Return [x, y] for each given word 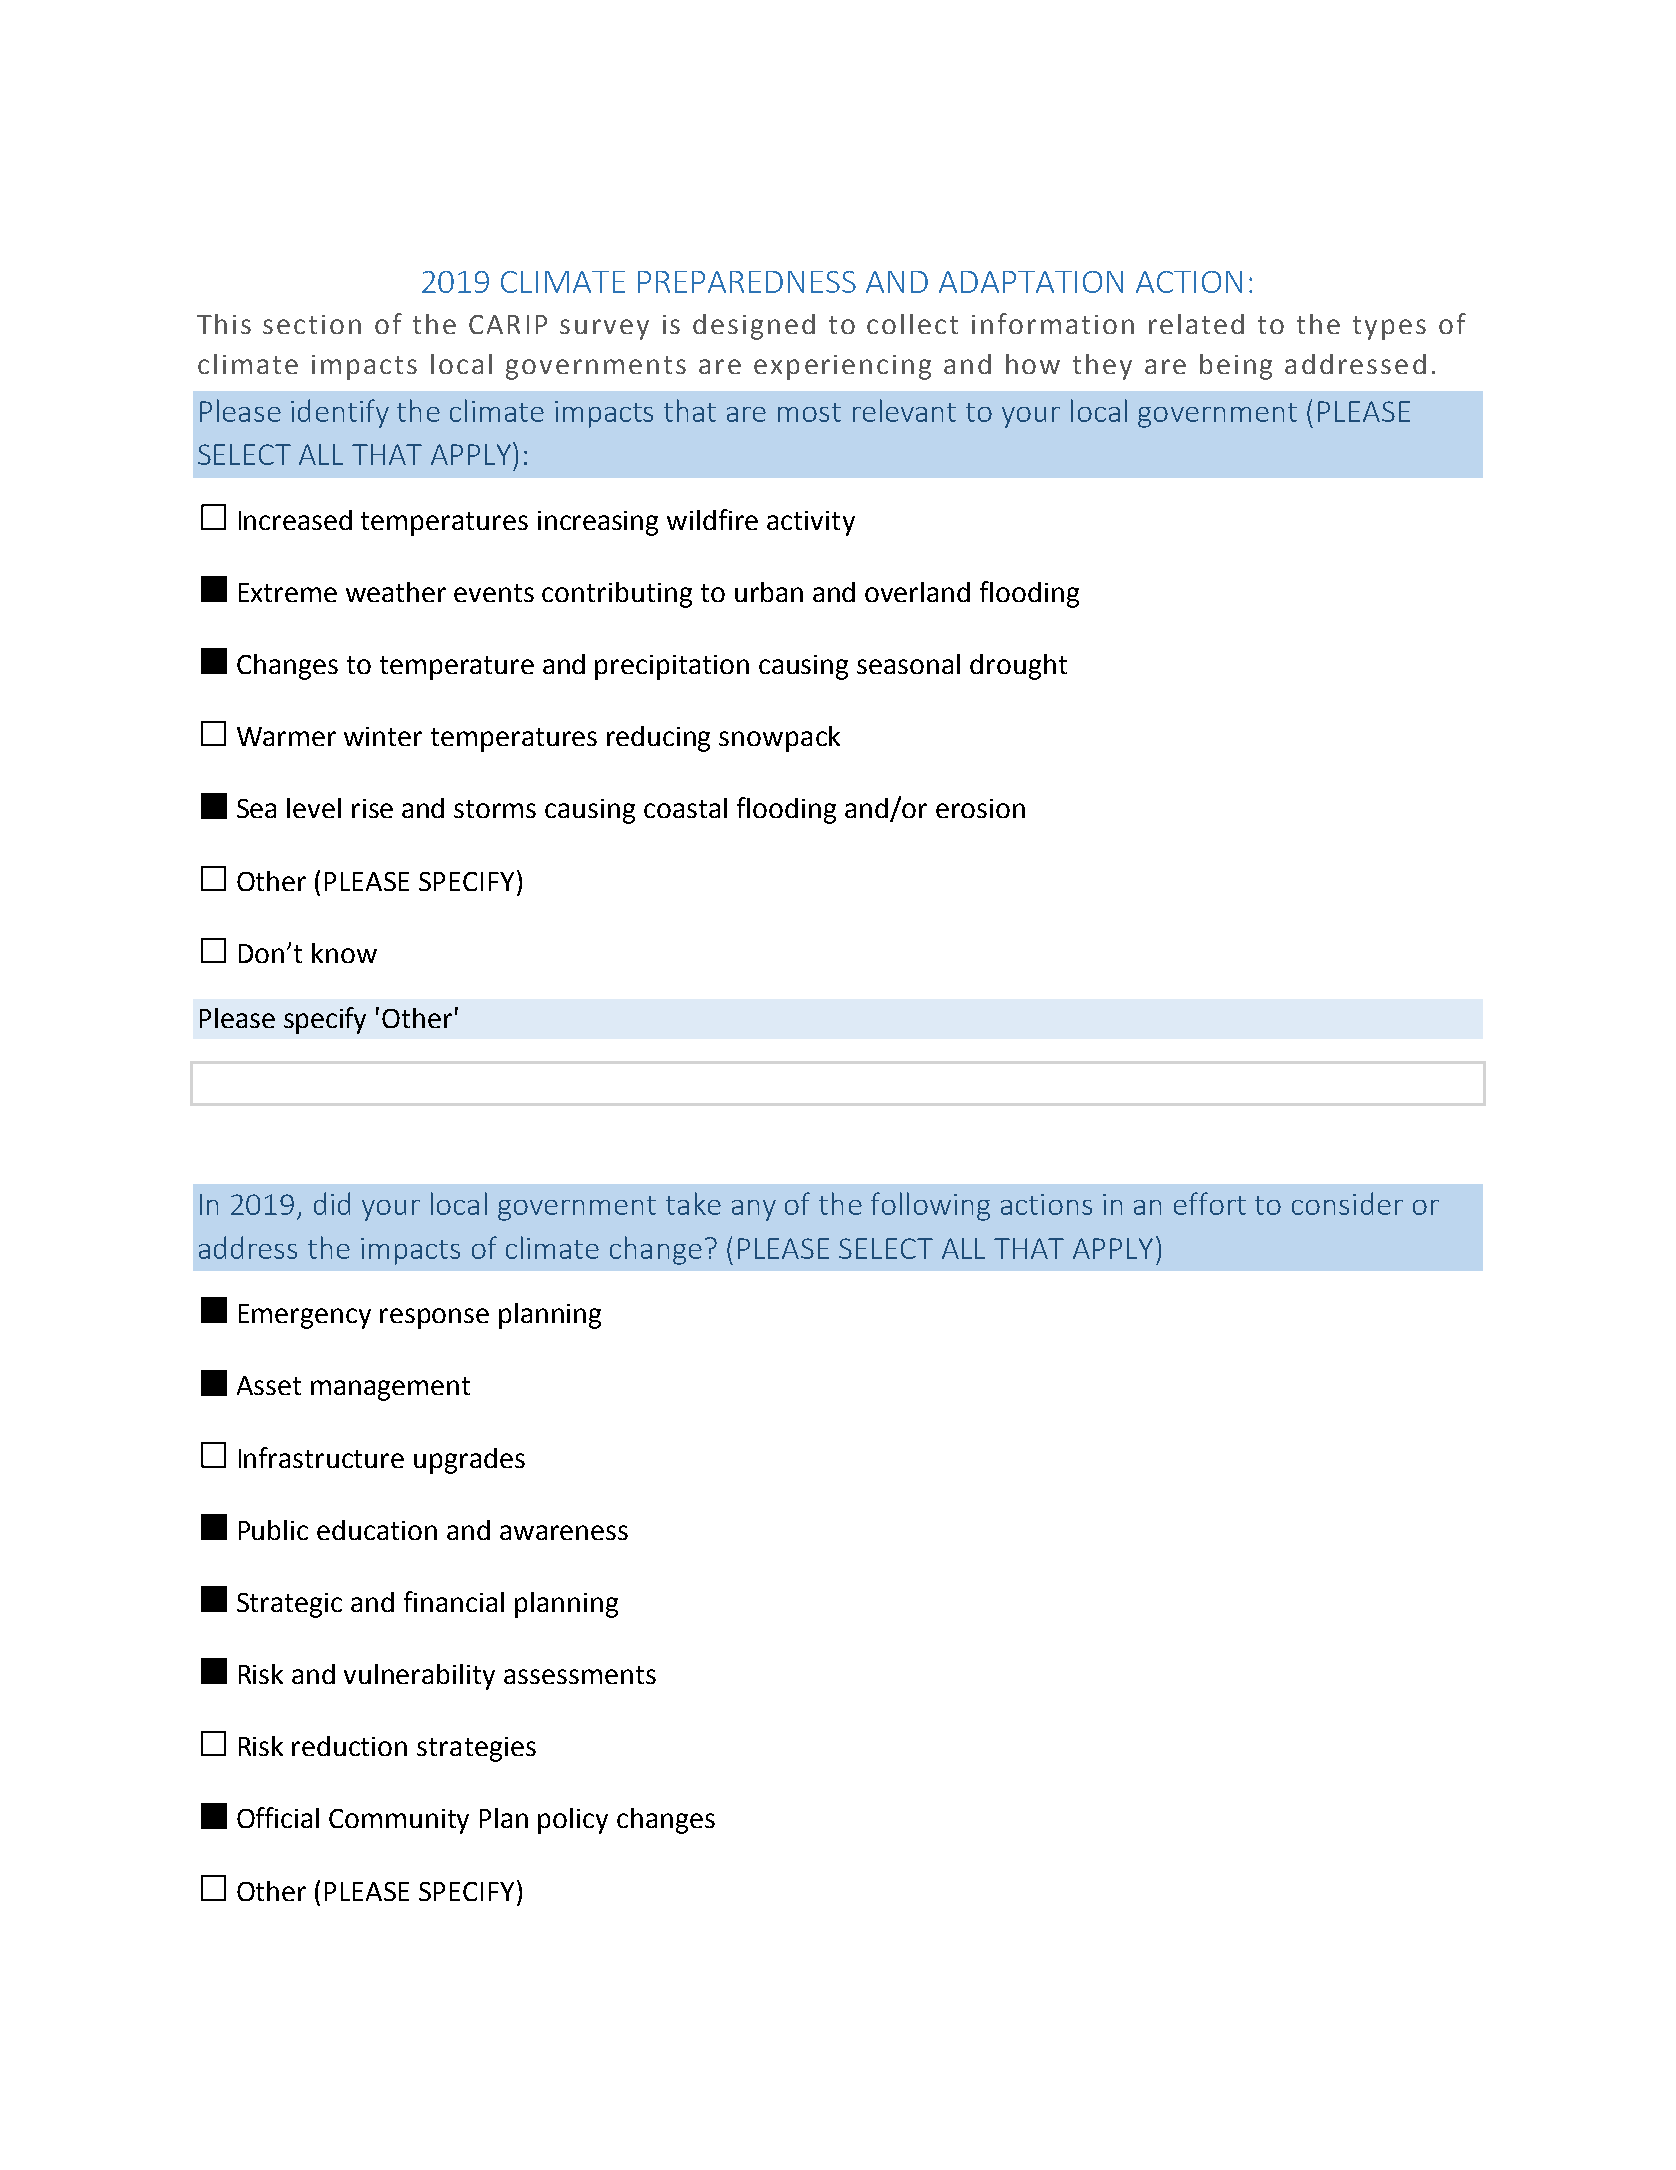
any [754, 1210]
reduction [349, 1746]
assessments [580, 1675]
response [434, 1318]
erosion [980, 808]
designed [754, 327]
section [312, 324]
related [1196, 324]
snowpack [779, 739]
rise [372, 808]
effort [1210, 1203]
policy [573, 1821]
